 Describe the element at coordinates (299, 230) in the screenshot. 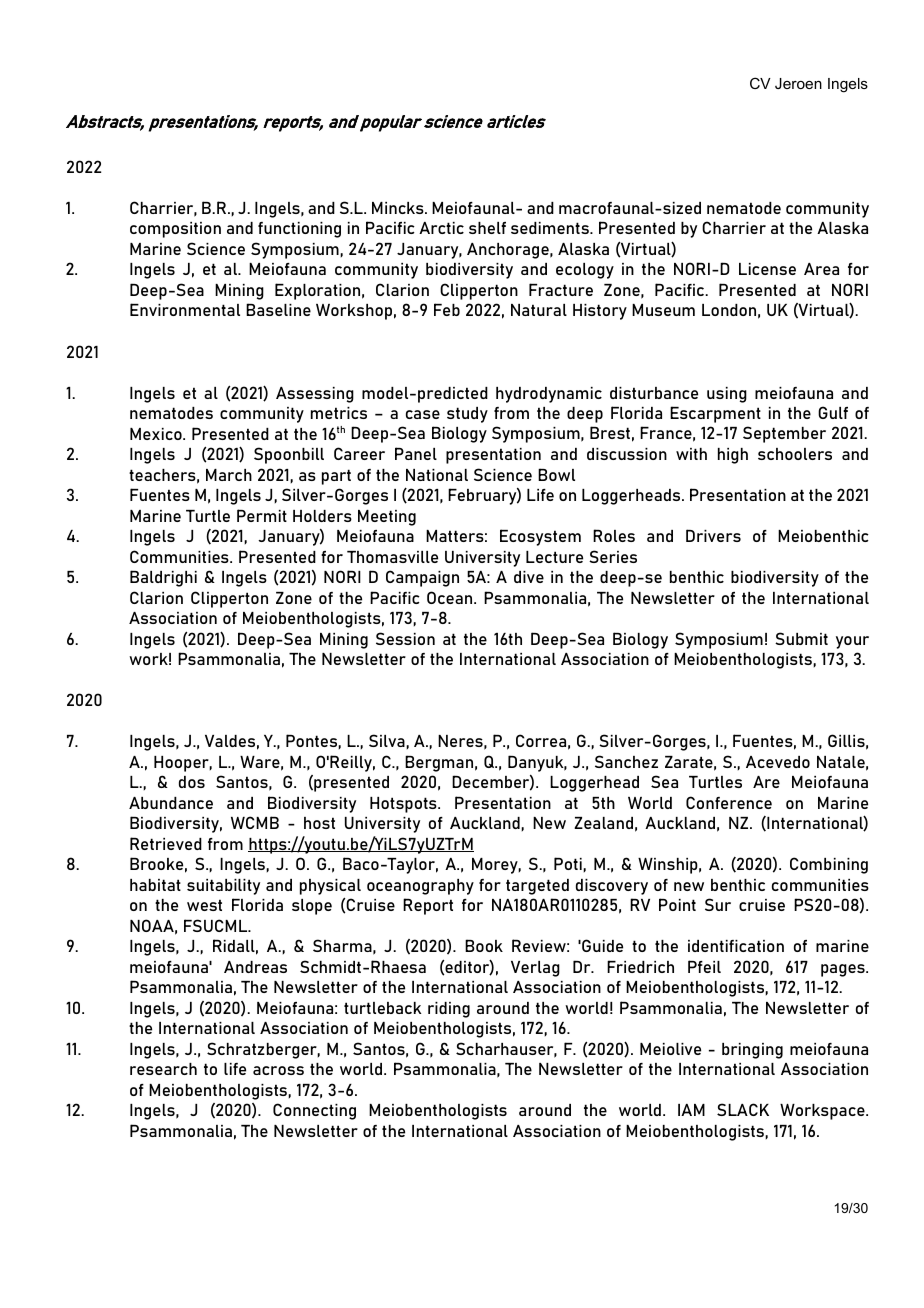

I see `functioning` at that location.
